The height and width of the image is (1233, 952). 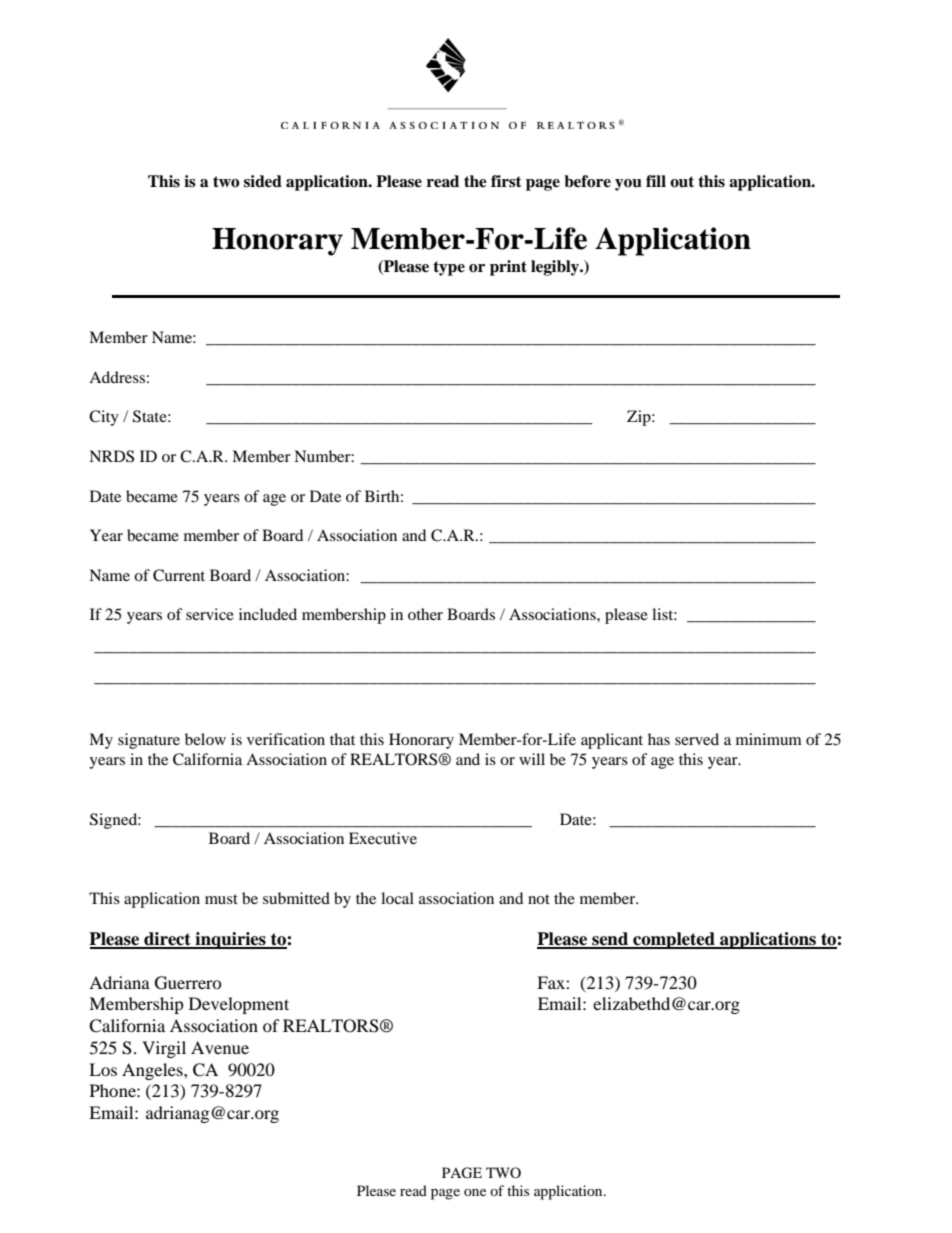 I want to click on out, so click(x=682, y=182).
